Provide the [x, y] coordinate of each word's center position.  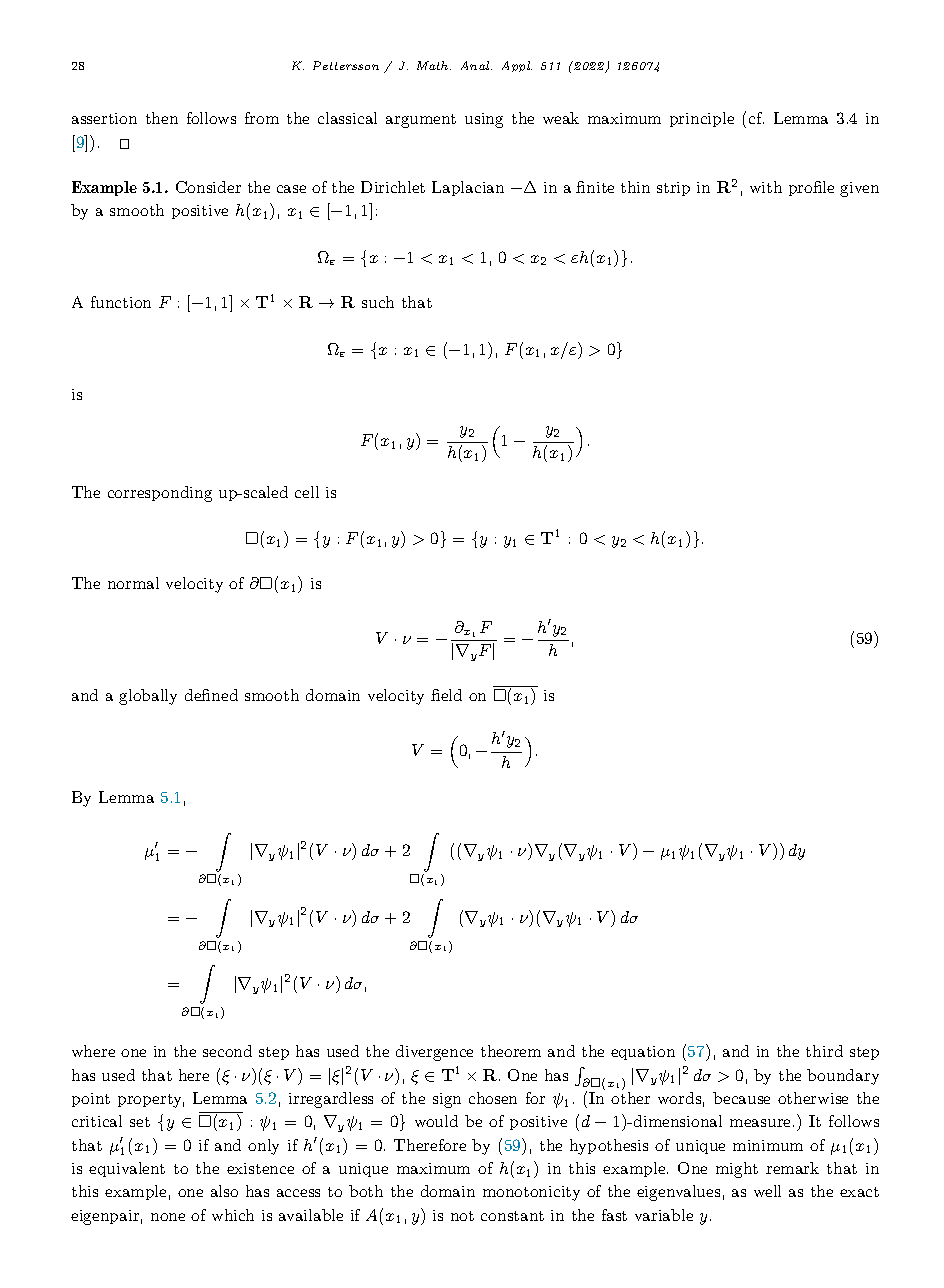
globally [148, 697]
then [162, 118]
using [484, 120]
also [224, 1191]
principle [702, 119]
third [824, 1051]
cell [307, 492]
